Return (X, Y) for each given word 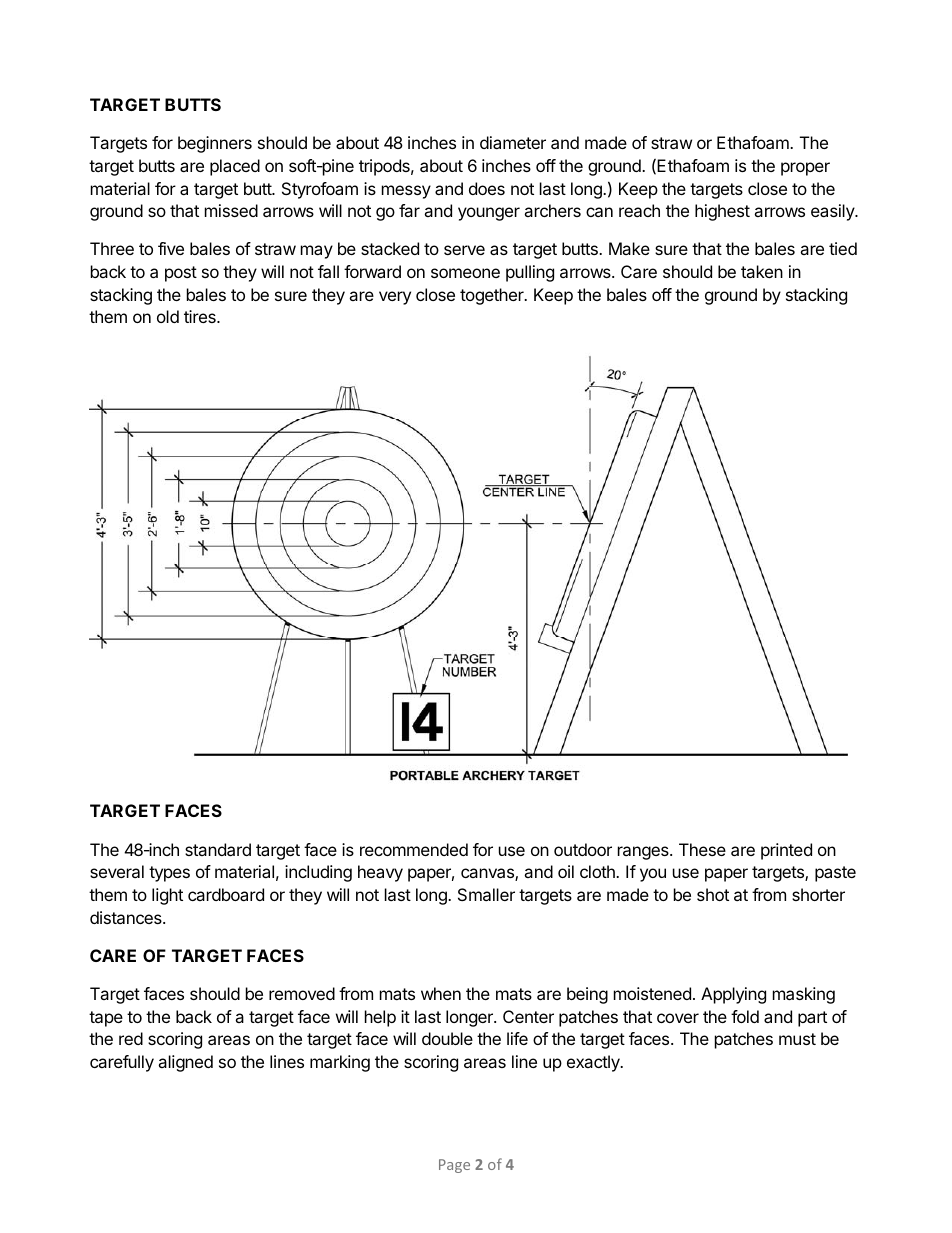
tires (201, 316)
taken (762, 271)
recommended (414, 849)
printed (786, 851)
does (487, 188)
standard (218, 849)
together (493, 296)
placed (235, 167)
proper (805, 169)
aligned (185, 1063)
